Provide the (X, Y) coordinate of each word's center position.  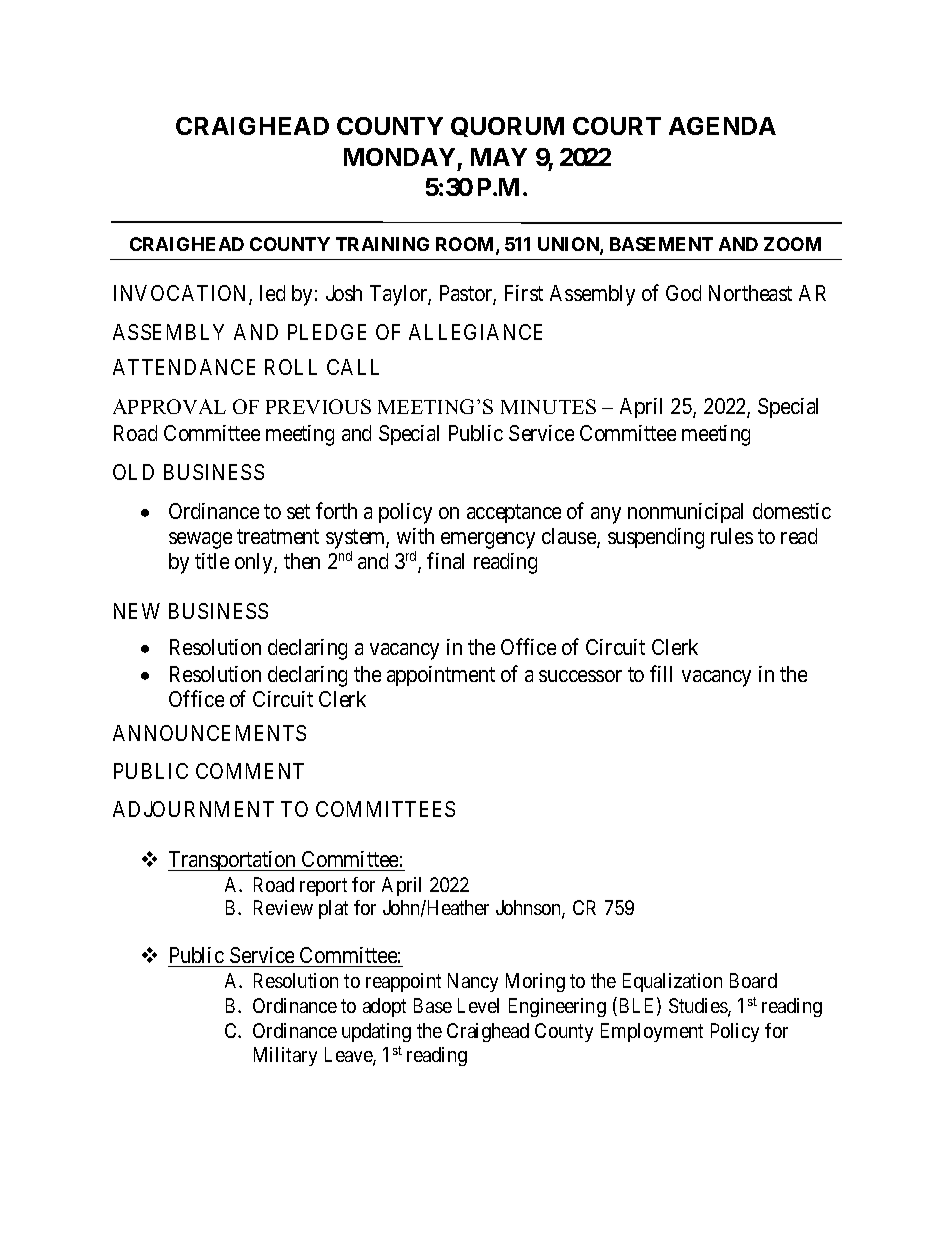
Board (753, 980)
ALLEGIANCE (475, 332)
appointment (441, 676)
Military (285, 1056)
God (683, 293)
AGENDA (722, 126)
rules (732, 536)
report (323, 887)
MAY (499, 157)
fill (661, 673)
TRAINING (382, 244)
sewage (200, 540)
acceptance (514, 513)
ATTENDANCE (184, 367)
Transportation (233, 861)
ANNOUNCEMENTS (209, 733)
